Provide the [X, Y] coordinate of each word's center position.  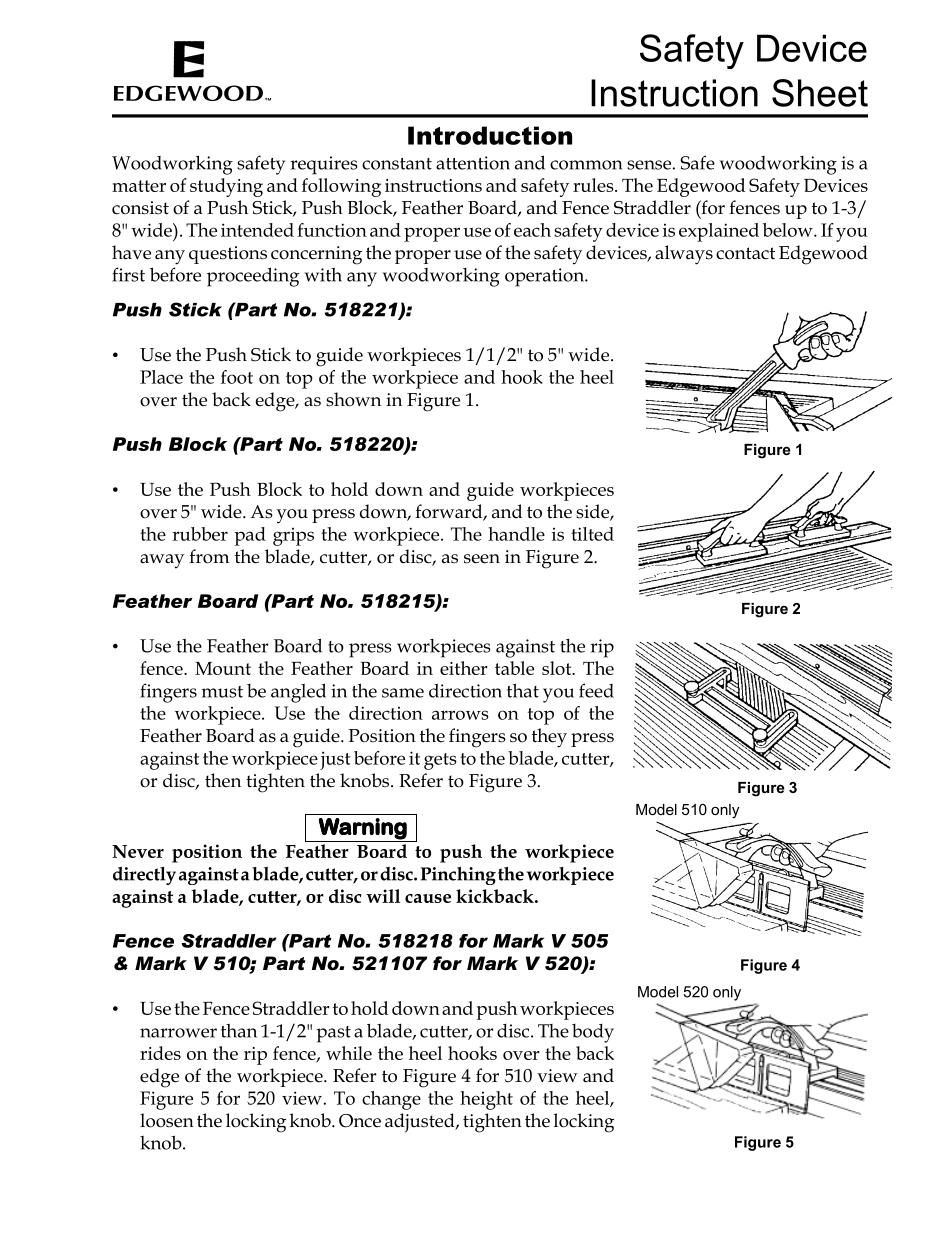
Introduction [490, 135]
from [209, 556]
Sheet [820, 93]
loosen [167, 1120]
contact [745, 253]
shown [353, 399]
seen [482, 559]
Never [138, 851]
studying [226, 187]
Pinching [458, 876]
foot [237, 377]
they [549, 738]
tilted [592, 534]
